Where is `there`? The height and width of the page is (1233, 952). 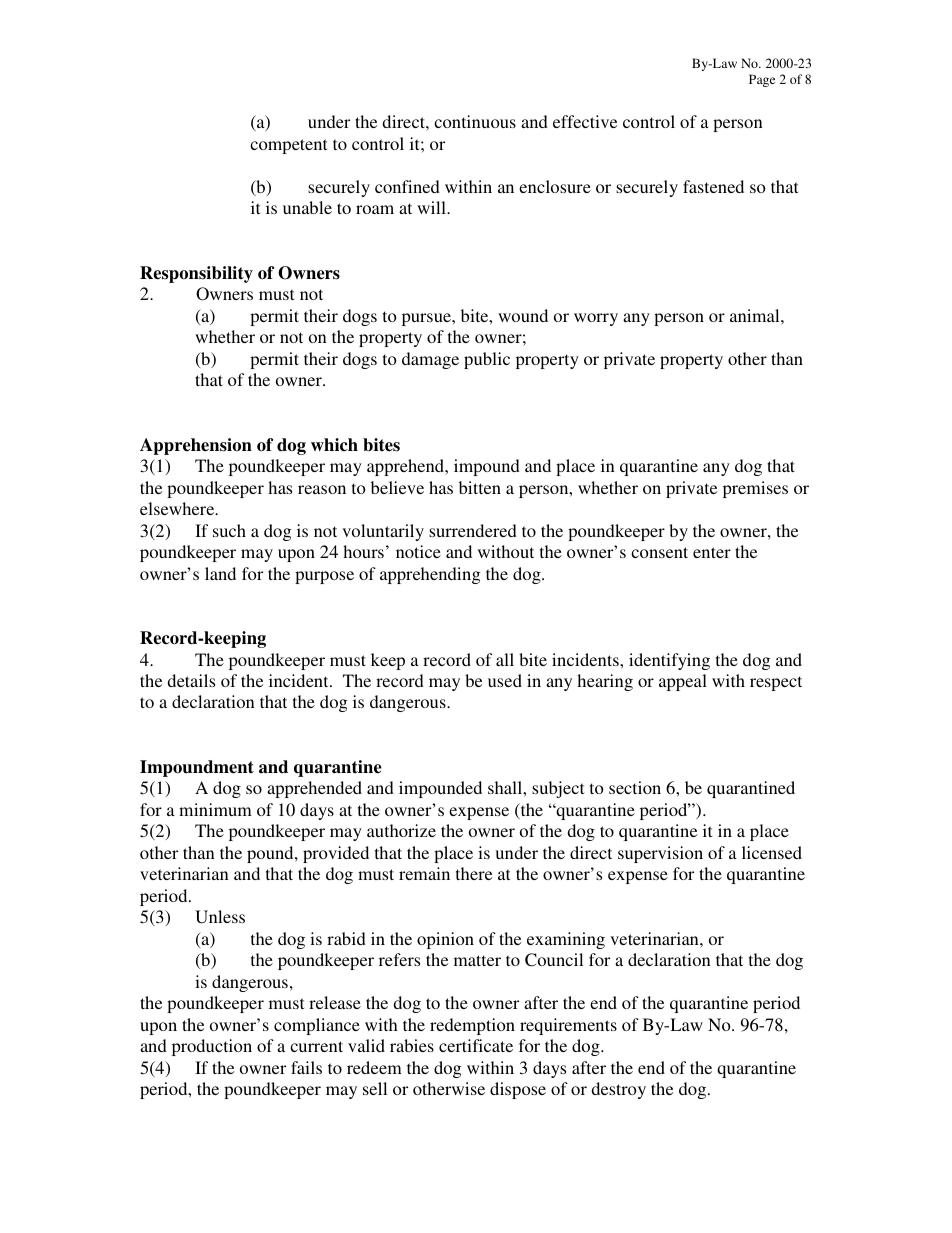
there is located at coordinates (474, 873).
